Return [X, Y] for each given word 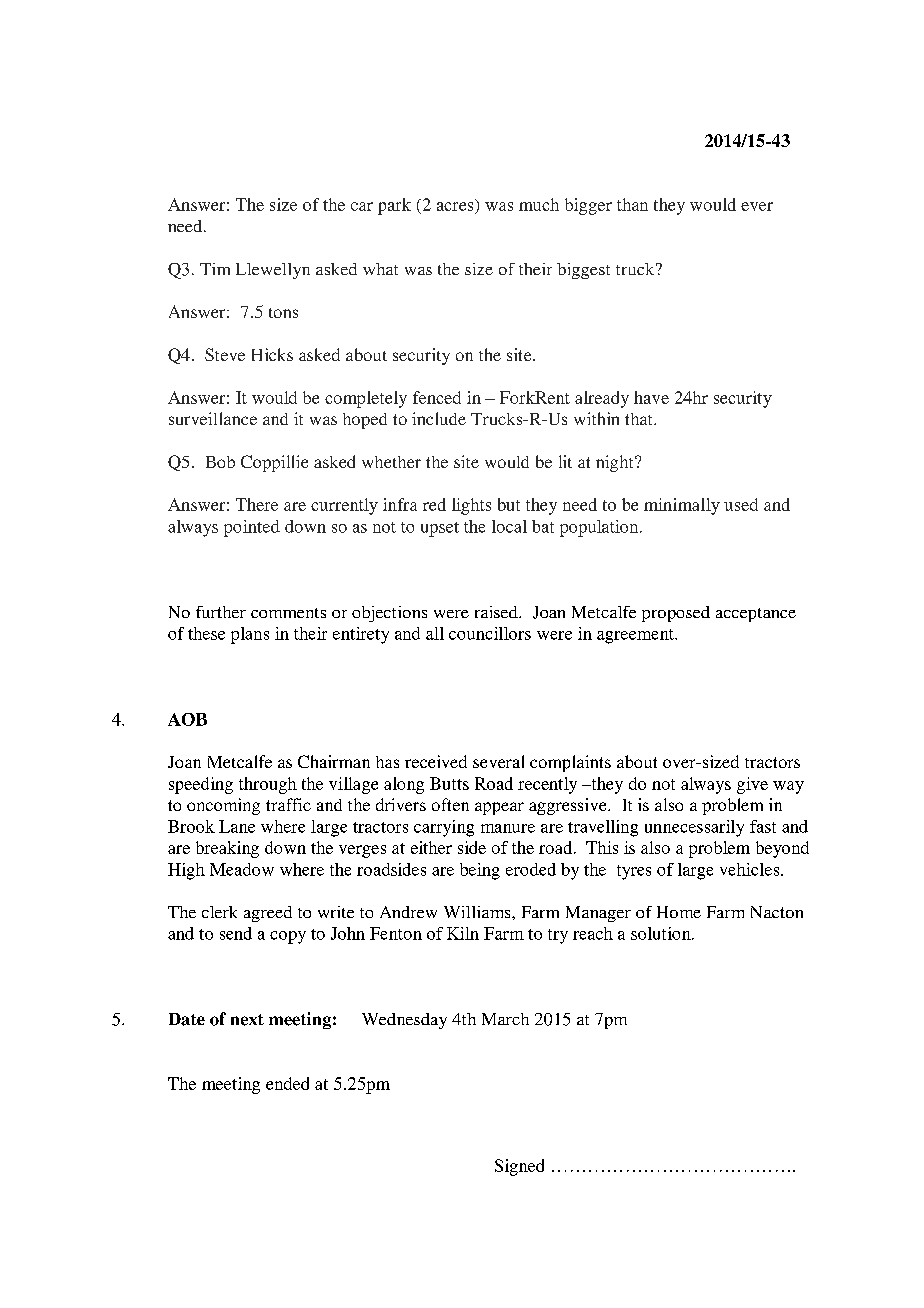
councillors [490, 633]
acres [455, 206]
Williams [478, 912]
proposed [676, 614]
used [741, 504]
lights [471, 506]
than [632, 204]
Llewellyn [273, 271]
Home [679, 912]
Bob [220, 462]
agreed [268, 914]
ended [287, 1083]
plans [250, 635]
